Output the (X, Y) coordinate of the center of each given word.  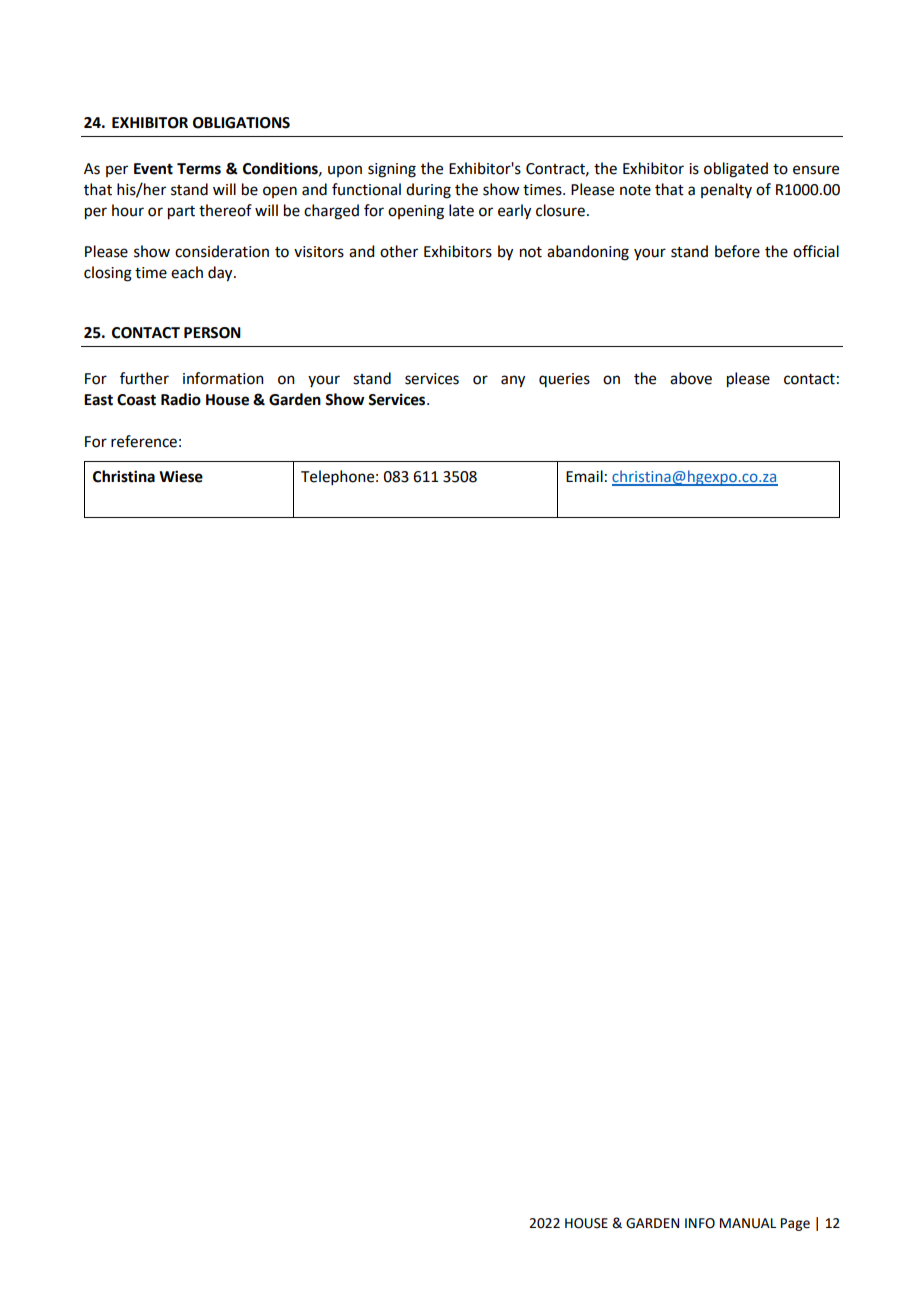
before (737, 251)
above (691, 378)
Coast (136, 400)
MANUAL (748, 1223)
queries (564, 380)
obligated (736, 170)
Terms (199, 169)
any (513, 381)
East (98, 400)
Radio (181, 399)
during (428, 191)
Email (584, 476)
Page (795, 1224)
